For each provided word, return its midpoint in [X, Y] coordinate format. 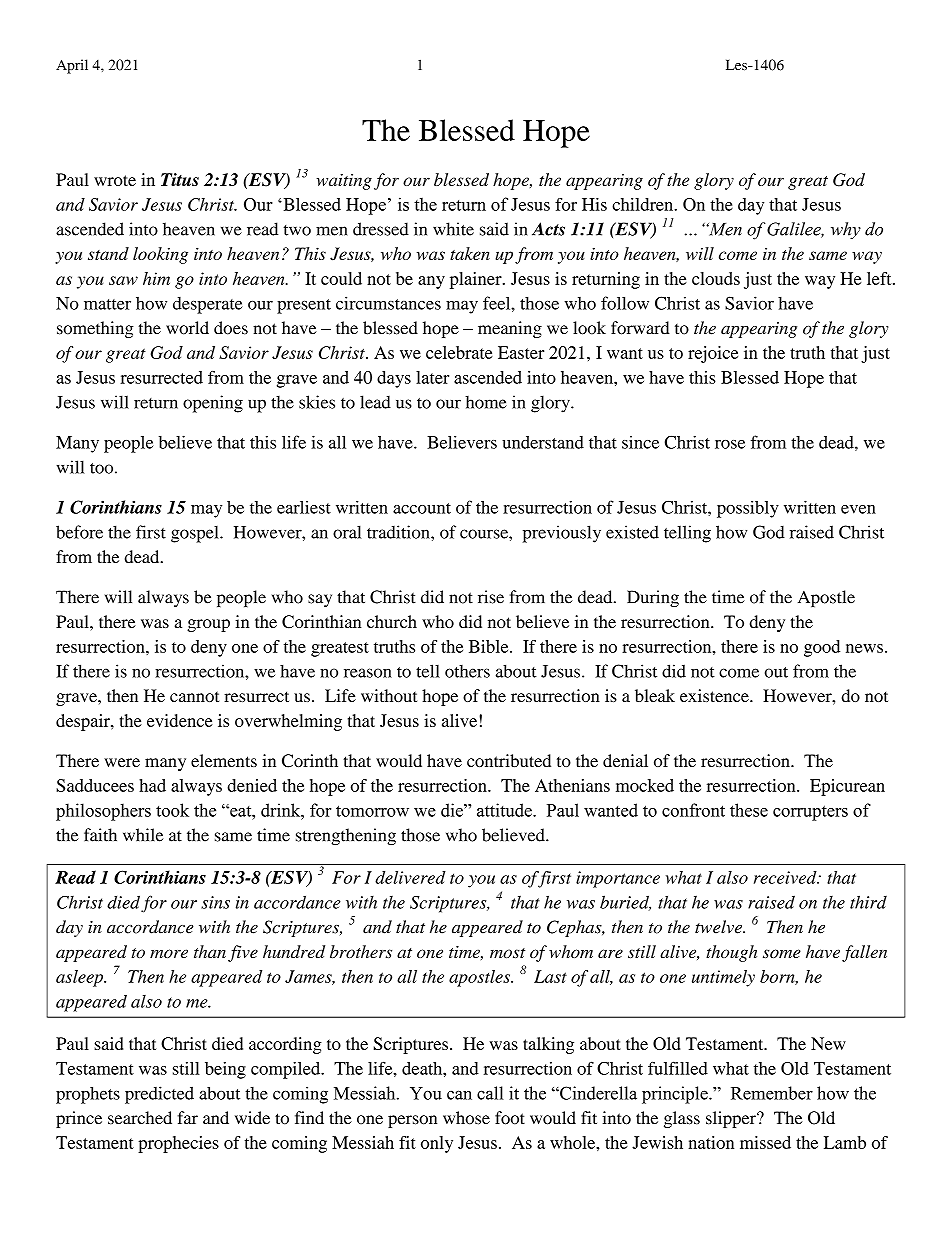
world [187, 328]
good [822, 648]
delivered [410, 877]
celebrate [459, 352]
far [188, 1117]
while [143, 835]
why [846, 231]
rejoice [713, 354]
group [208, 625]
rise [491, 597]
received [786, 877]
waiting [344, 181]
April [72, 66]
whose [466, 1118]
